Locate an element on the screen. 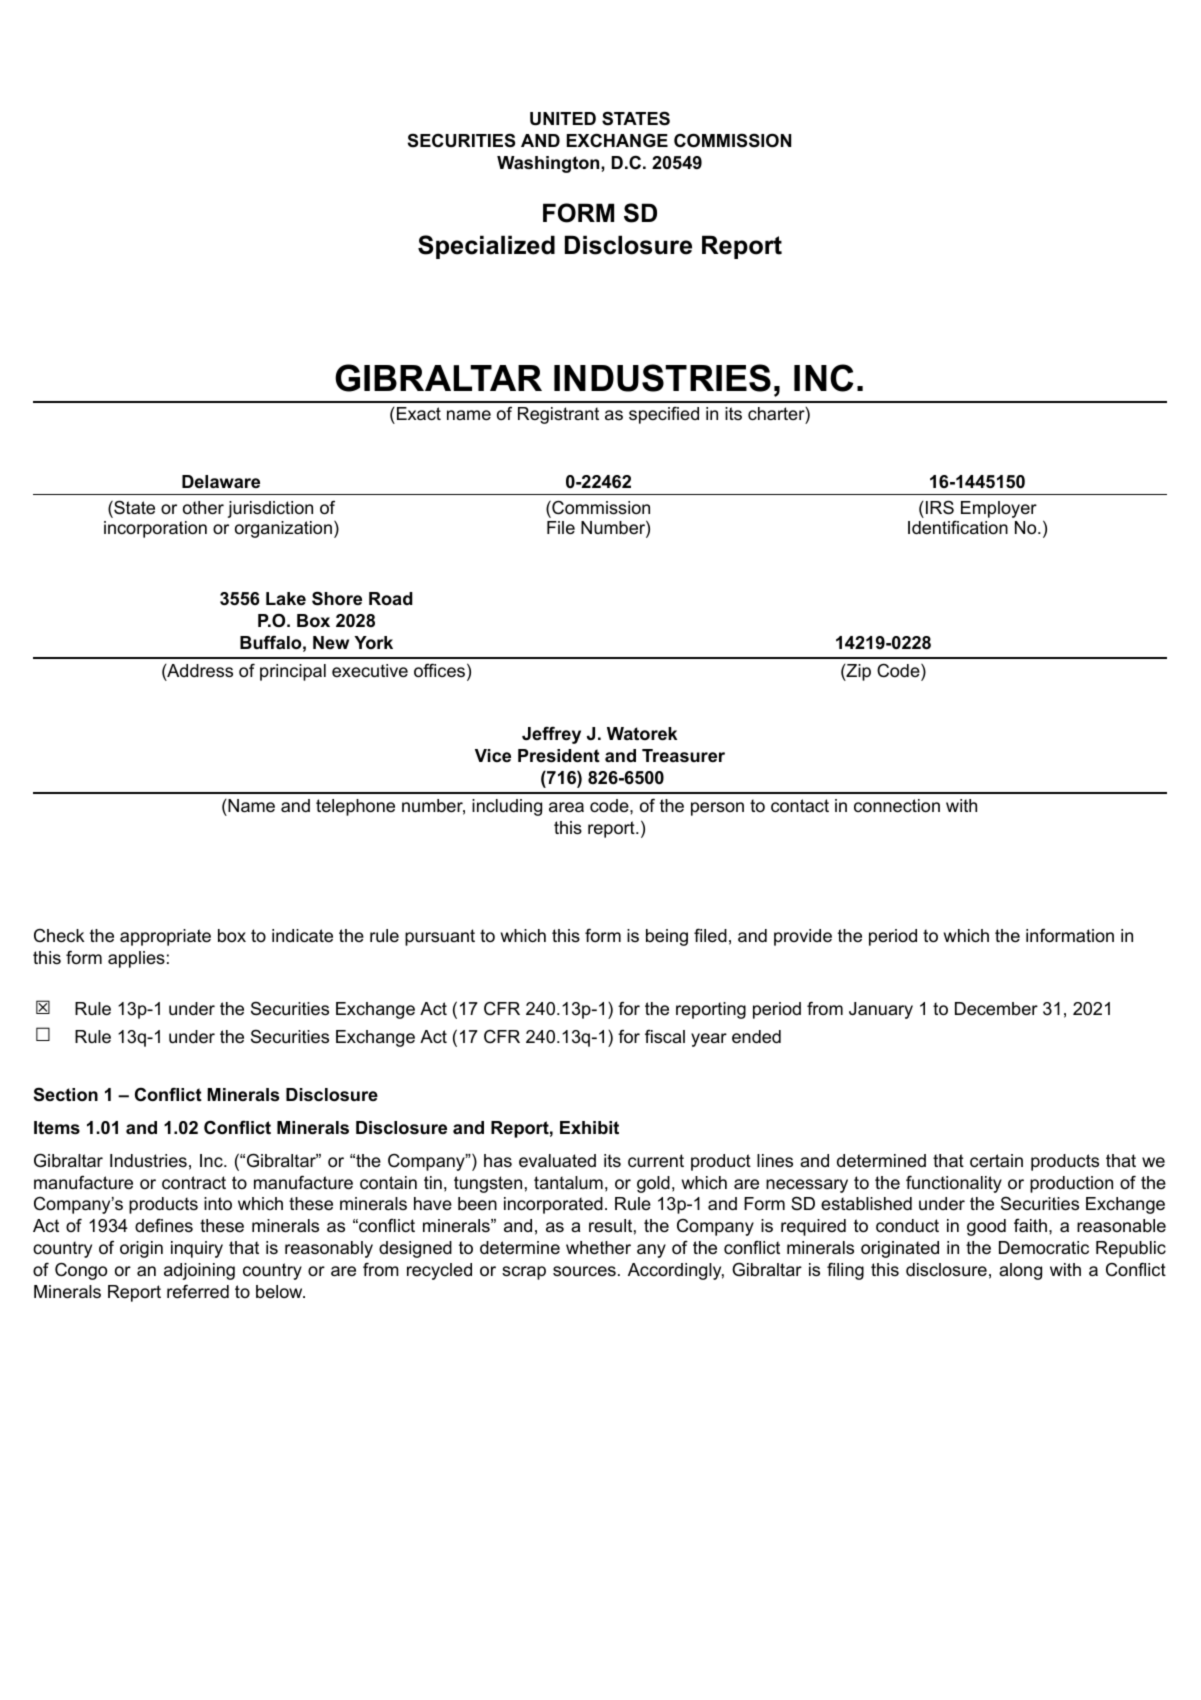 The width and height of the screenshot is (1201, 1700). along is located at coordinates (1020, 1271).
